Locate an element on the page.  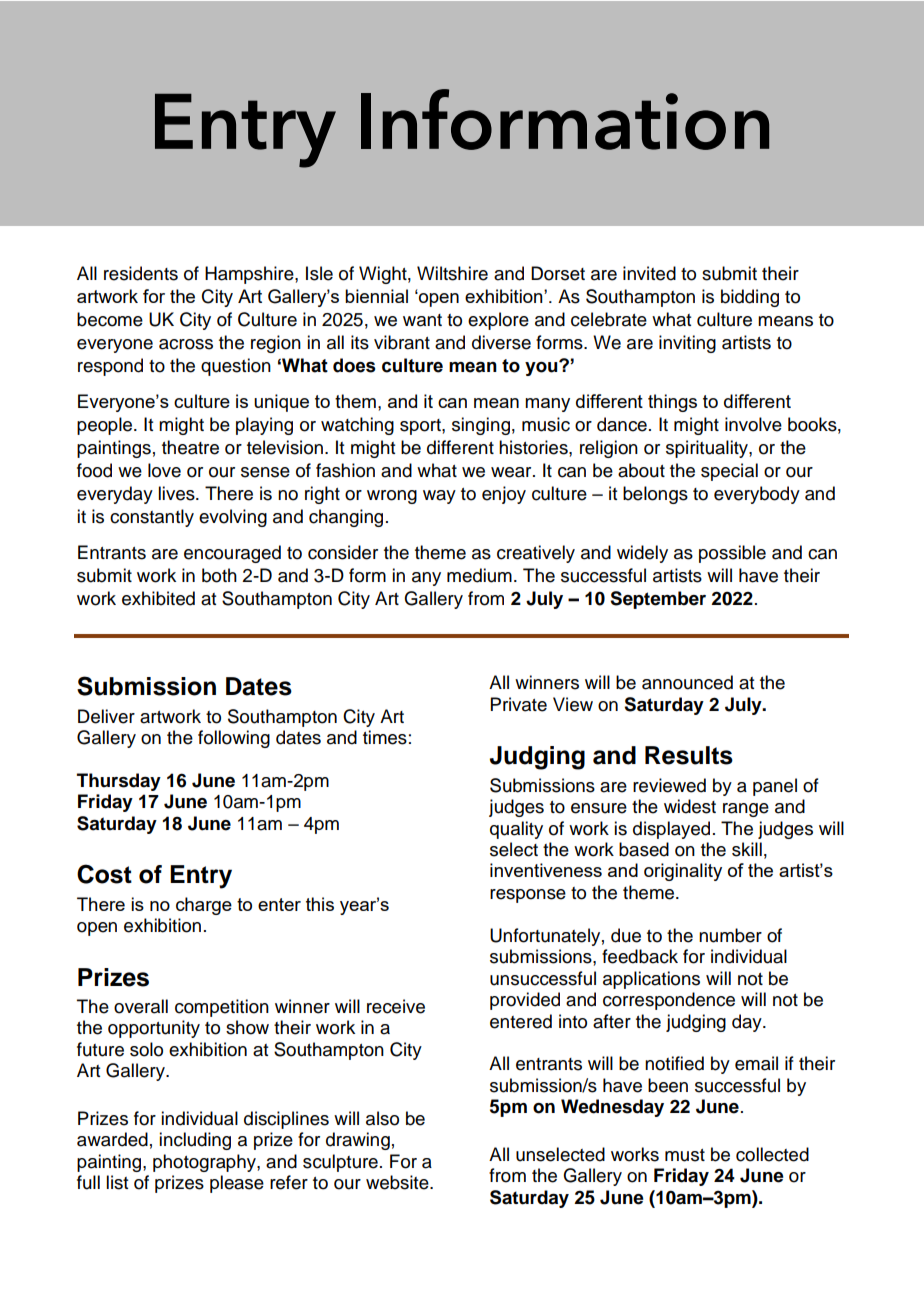
must is located at coordinates (685, 1155).
